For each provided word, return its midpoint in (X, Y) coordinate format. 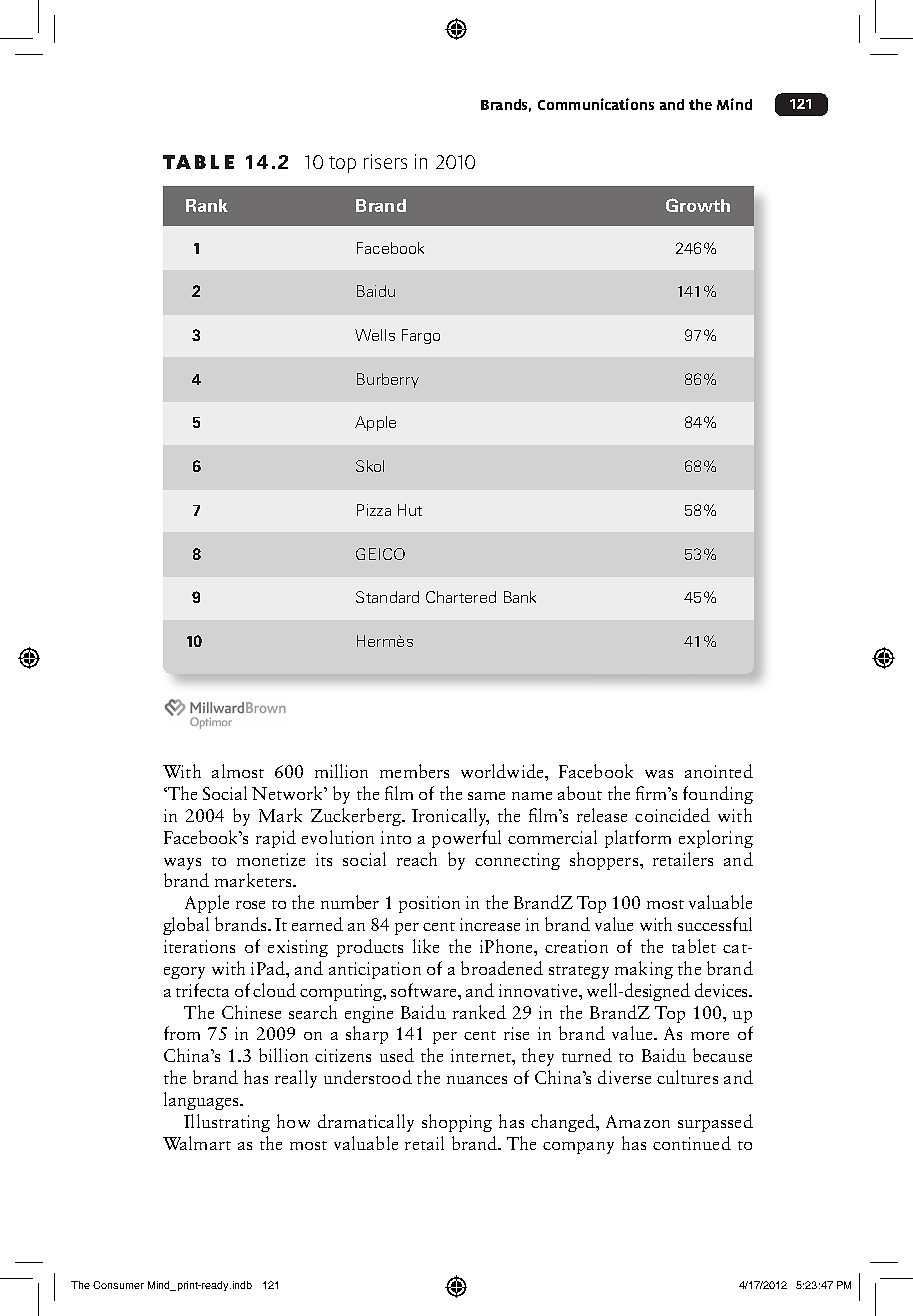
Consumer (118, 1285)
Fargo (421, 336)
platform (638, 839)
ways (182, 864)
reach (417, 859)
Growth (698, 205)
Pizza (374, 510)
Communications (596, 104)
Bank (520, 597)
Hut (410, 510)
